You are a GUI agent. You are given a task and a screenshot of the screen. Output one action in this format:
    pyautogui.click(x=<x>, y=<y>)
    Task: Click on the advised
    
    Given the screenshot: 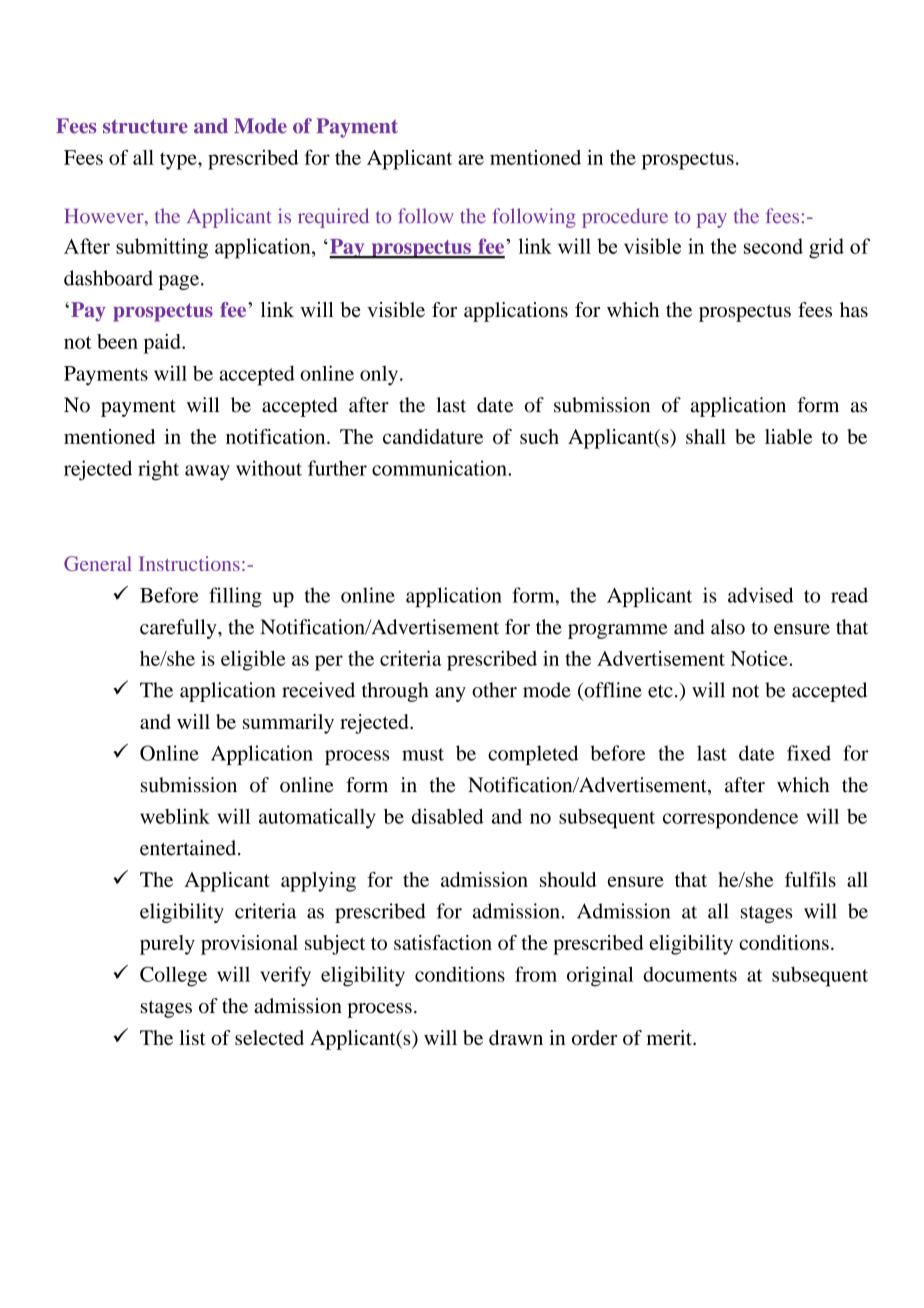 What is the action you would take?
    pyautogui.click(x=761, y=595)
